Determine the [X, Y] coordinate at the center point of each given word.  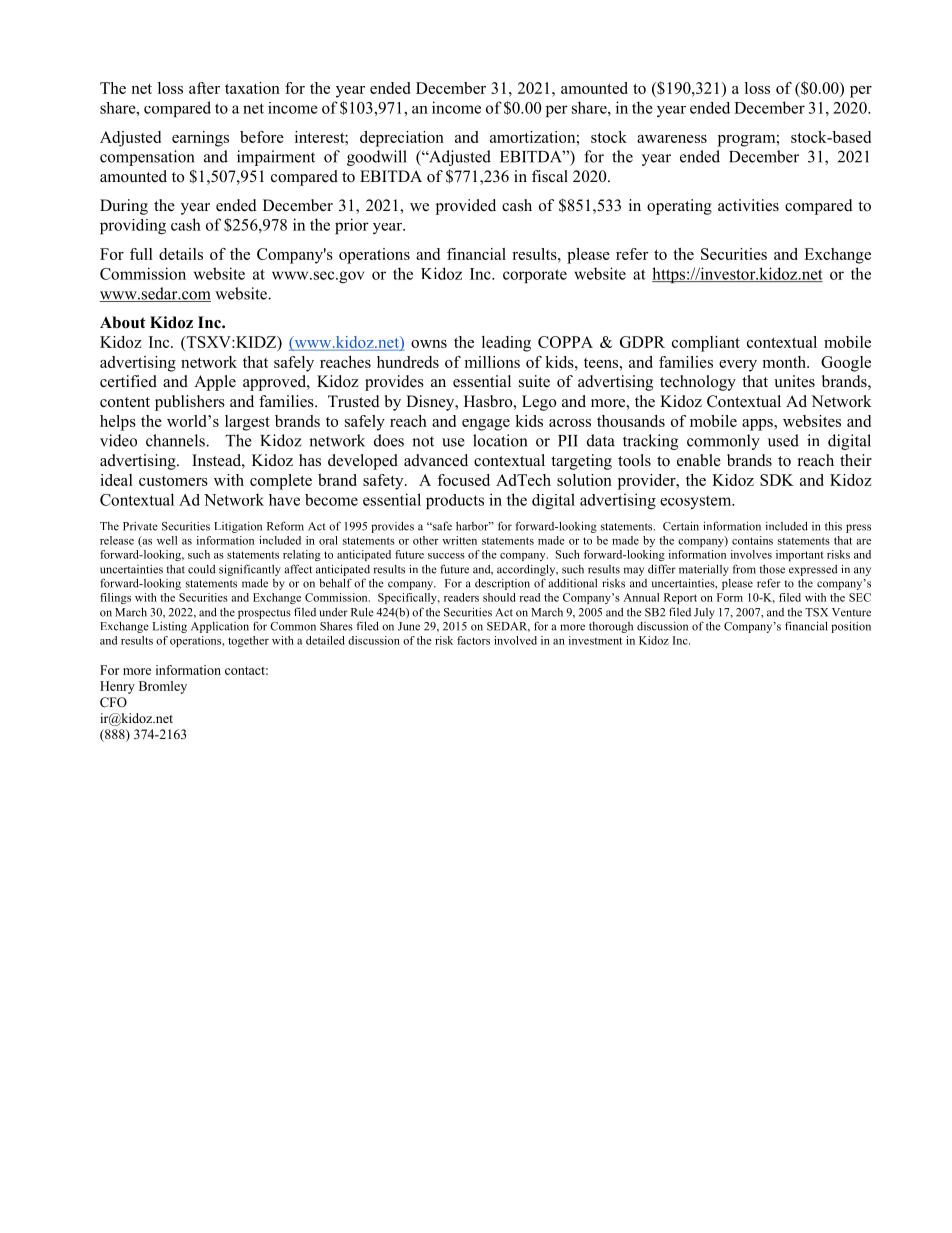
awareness [672, 139]
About [123, 322]
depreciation [402, 139]
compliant [706, 344]
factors [473, 640]
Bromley [163, 687]
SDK [777, 480]
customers [173, 481]
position [851, 627]
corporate [535, 276]
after [204, 88]
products [455, 501]
